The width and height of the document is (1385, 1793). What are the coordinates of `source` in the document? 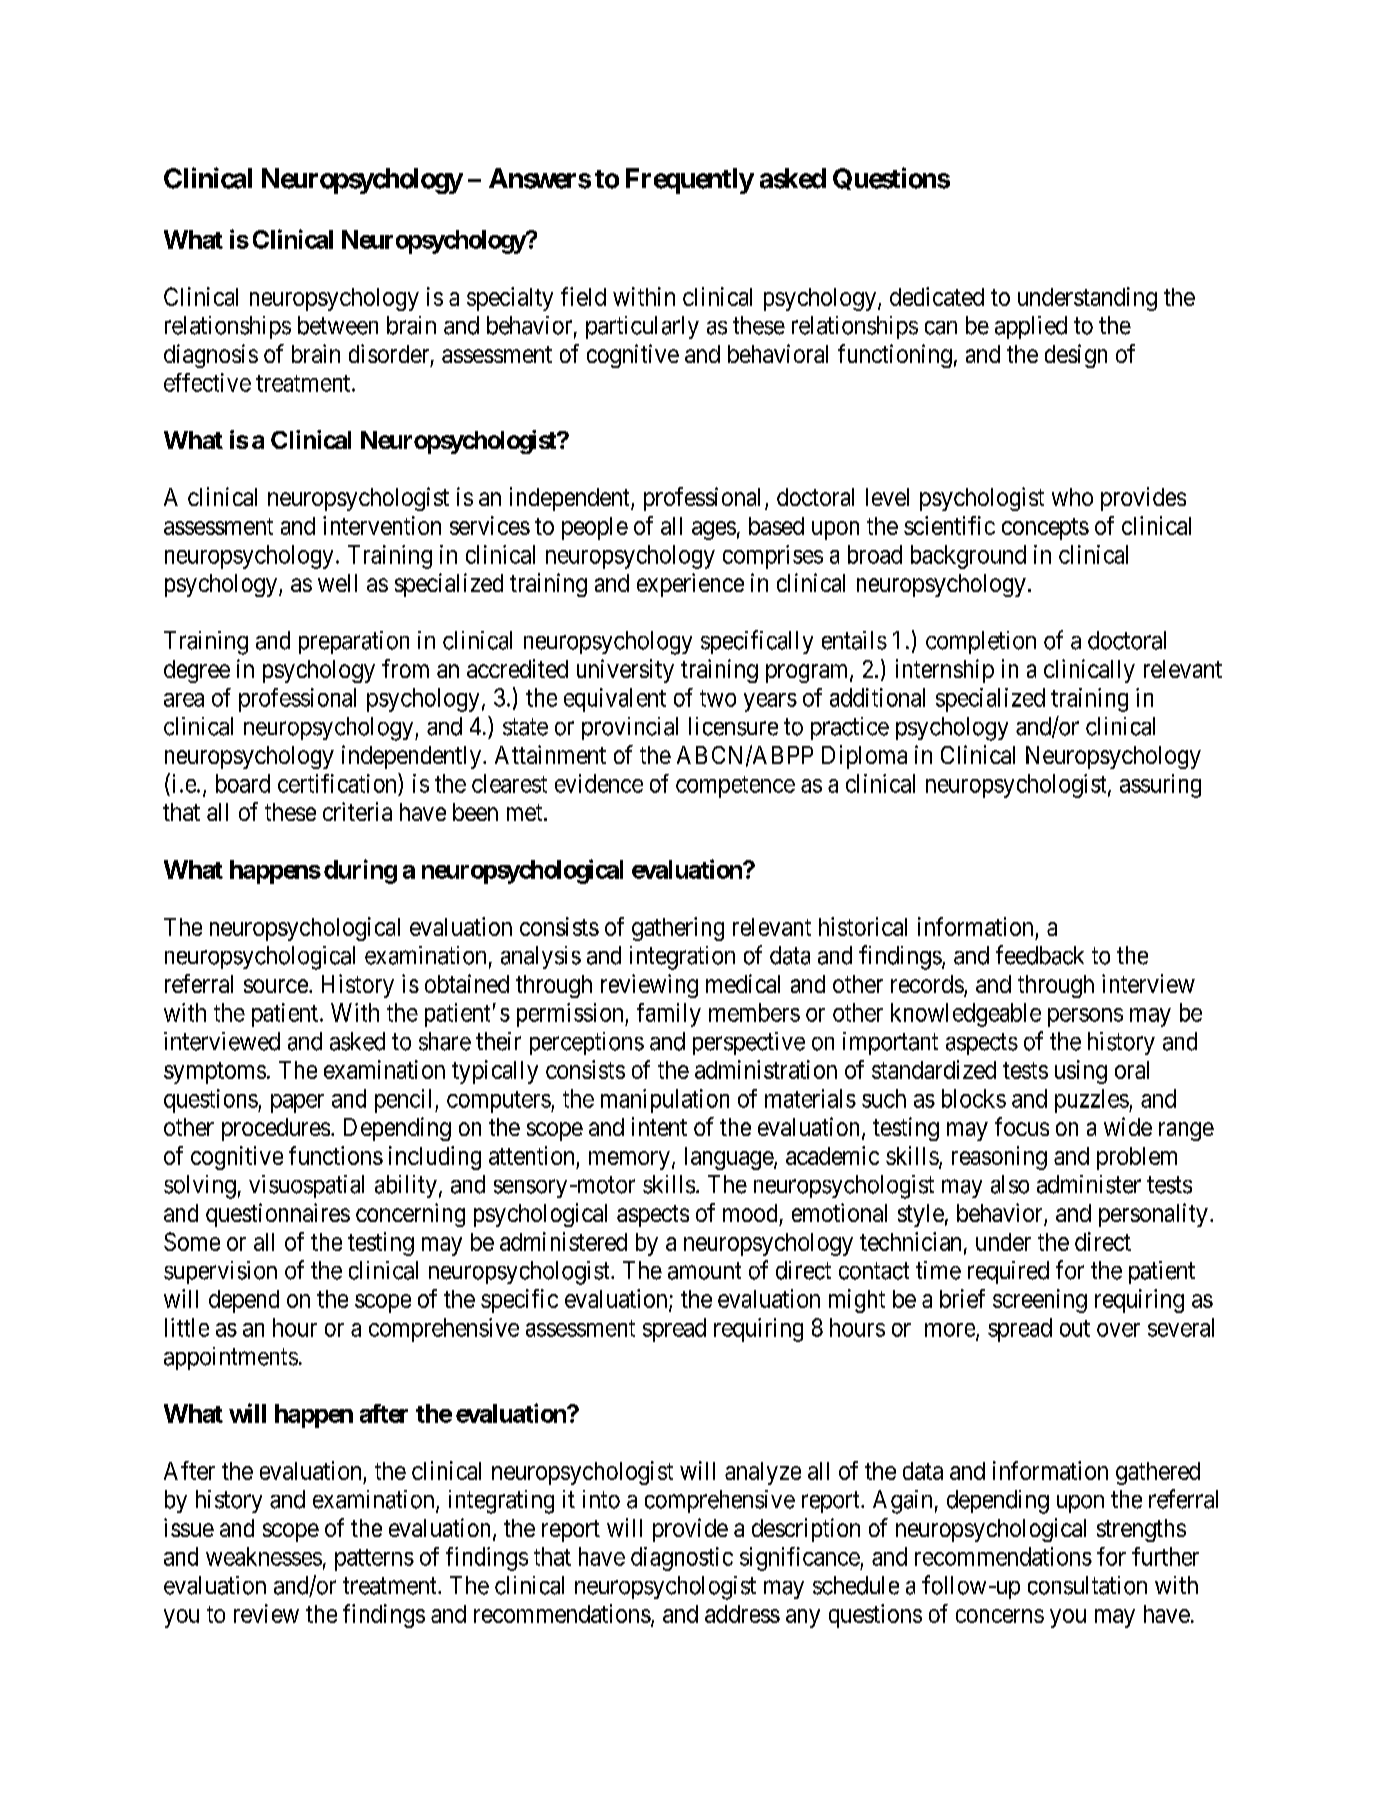 It's located at (276, 986).
